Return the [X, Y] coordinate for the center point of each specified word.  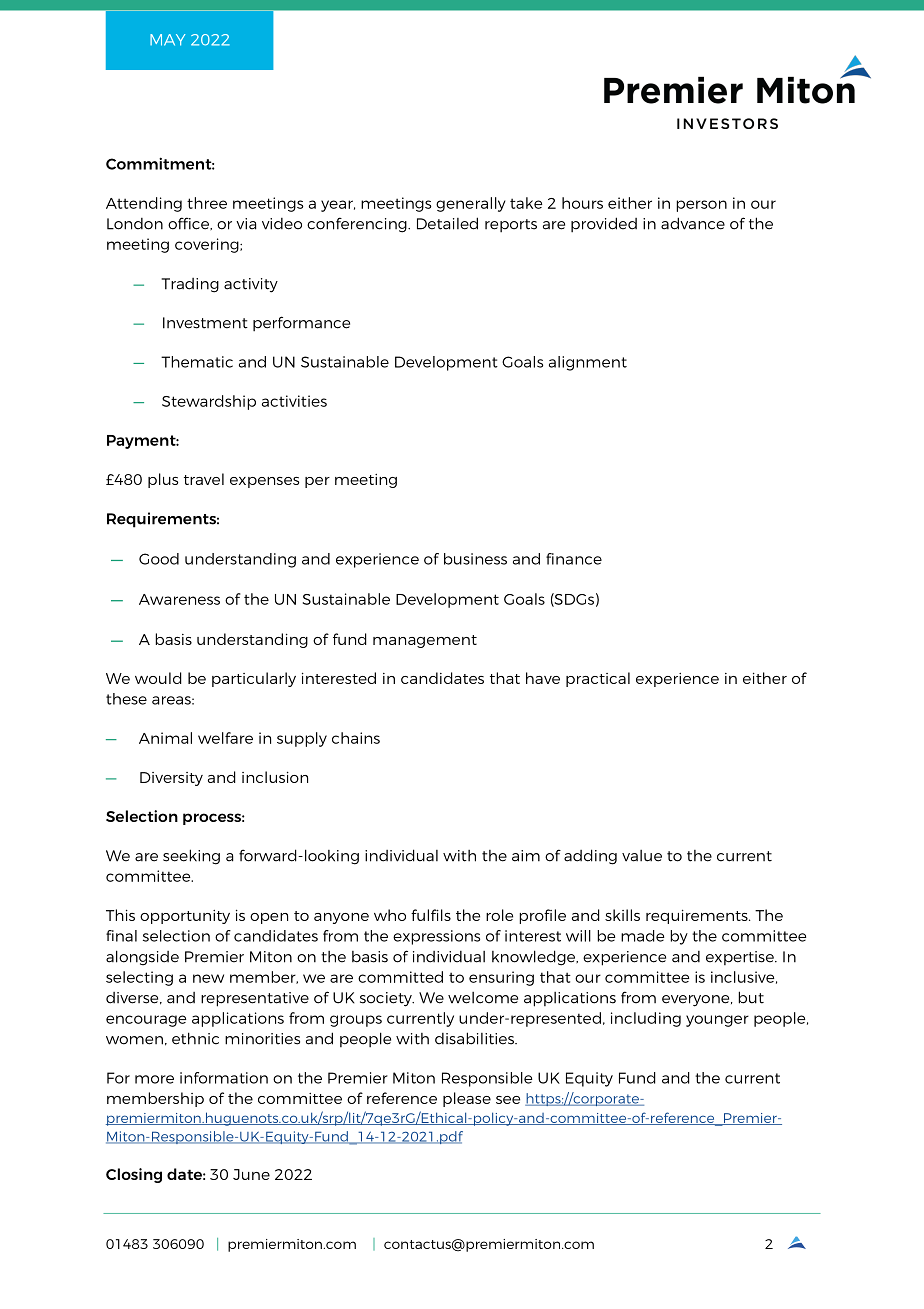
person [701, 206]
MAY [167, 40]
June [251, 1174]
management [425, 641]
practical [598, 679]
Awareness [179, 599]
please [467, 1099]
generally [471, 204]
